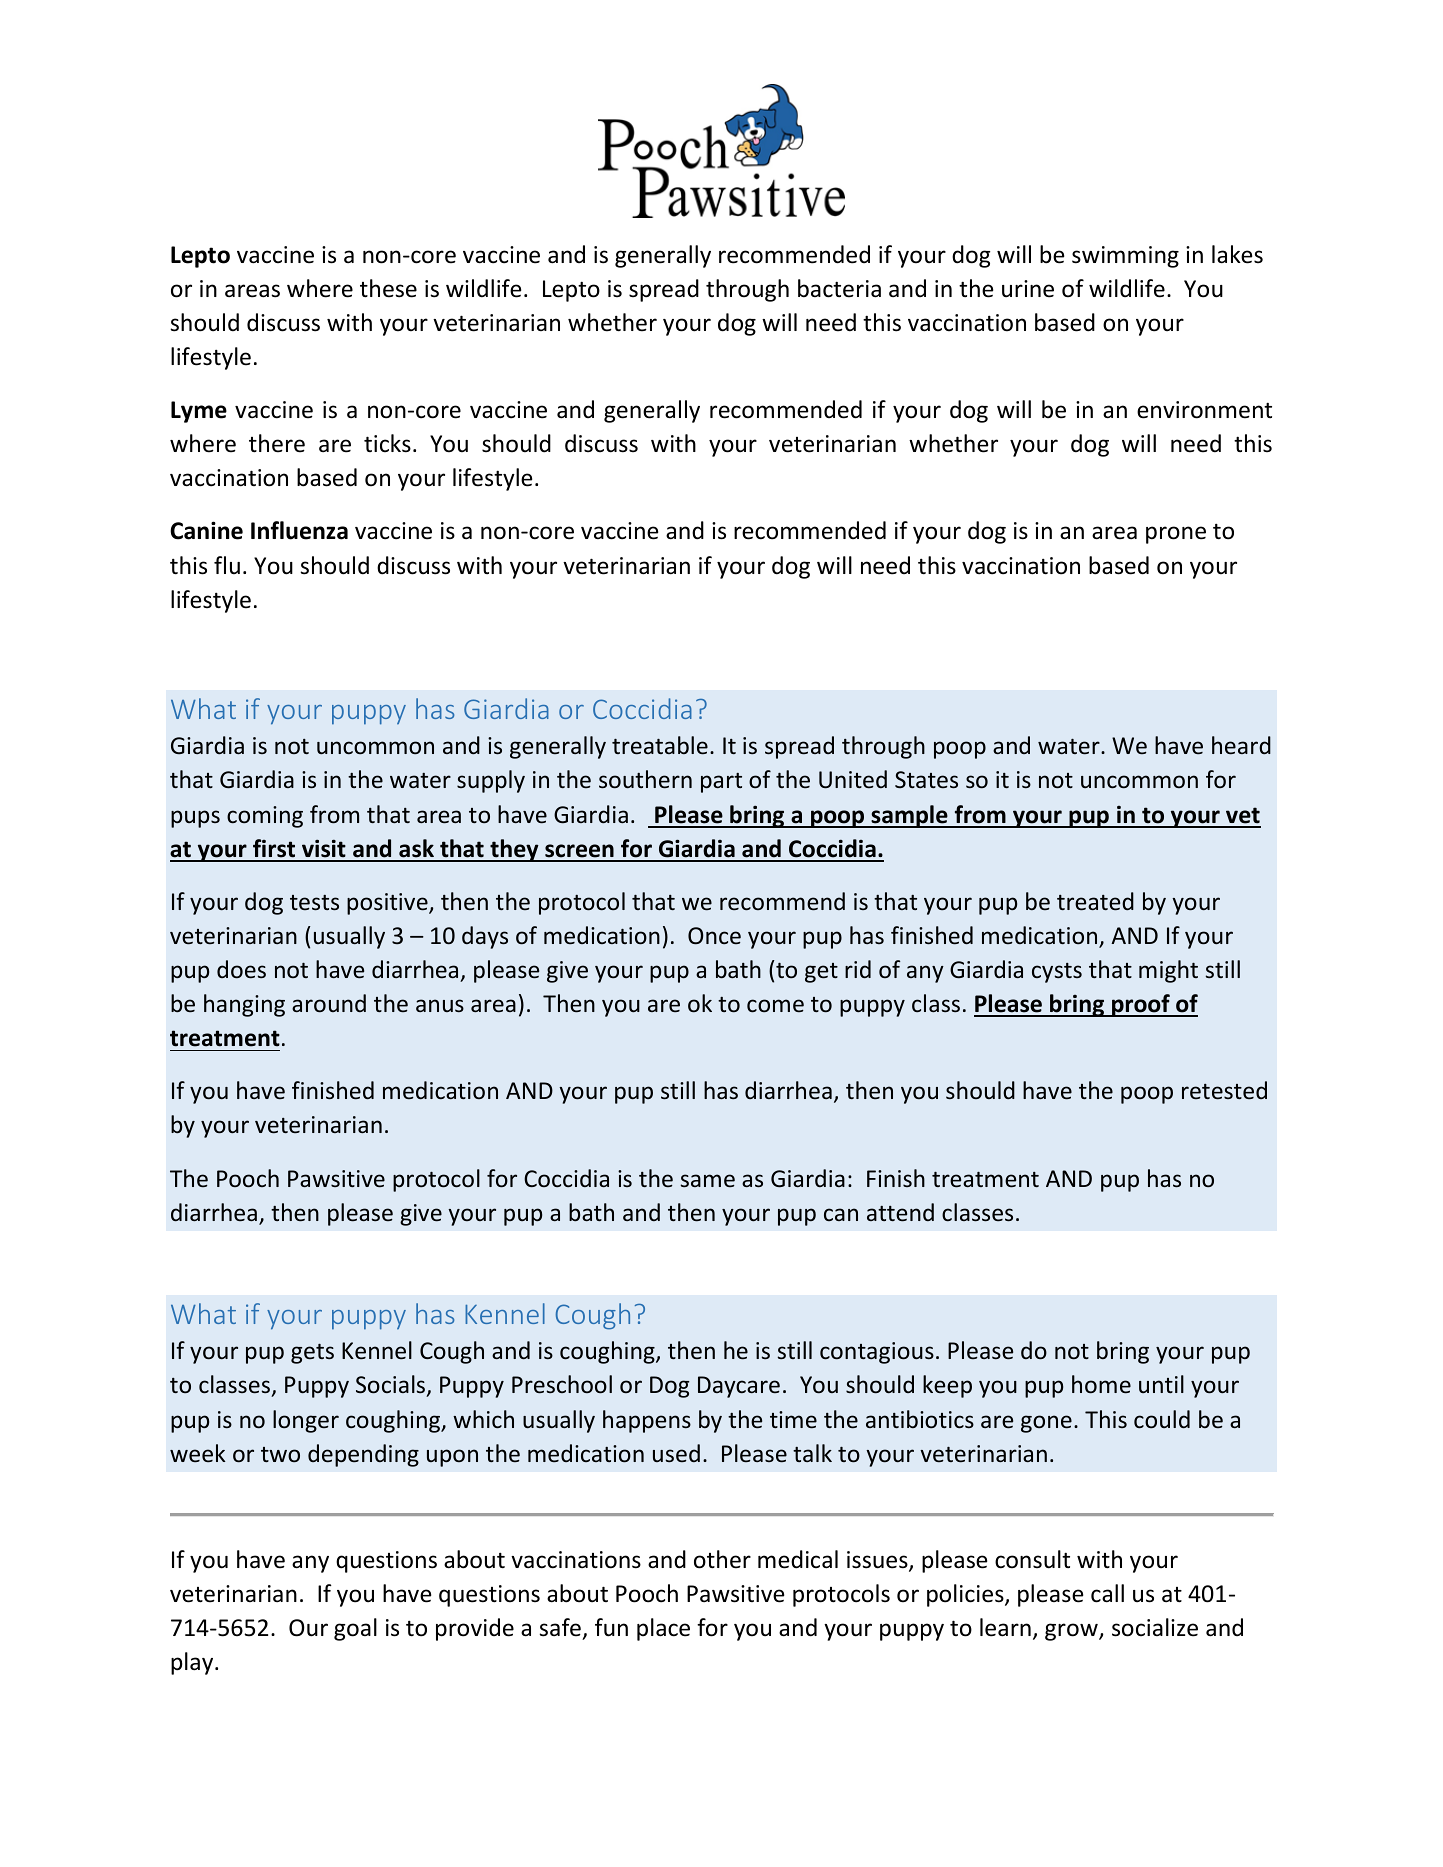 This image has height=1867, width=1443. What do you see at coordinates (1176, 535) in the image?
I see `prone` at bounding box center [1176, 535].
